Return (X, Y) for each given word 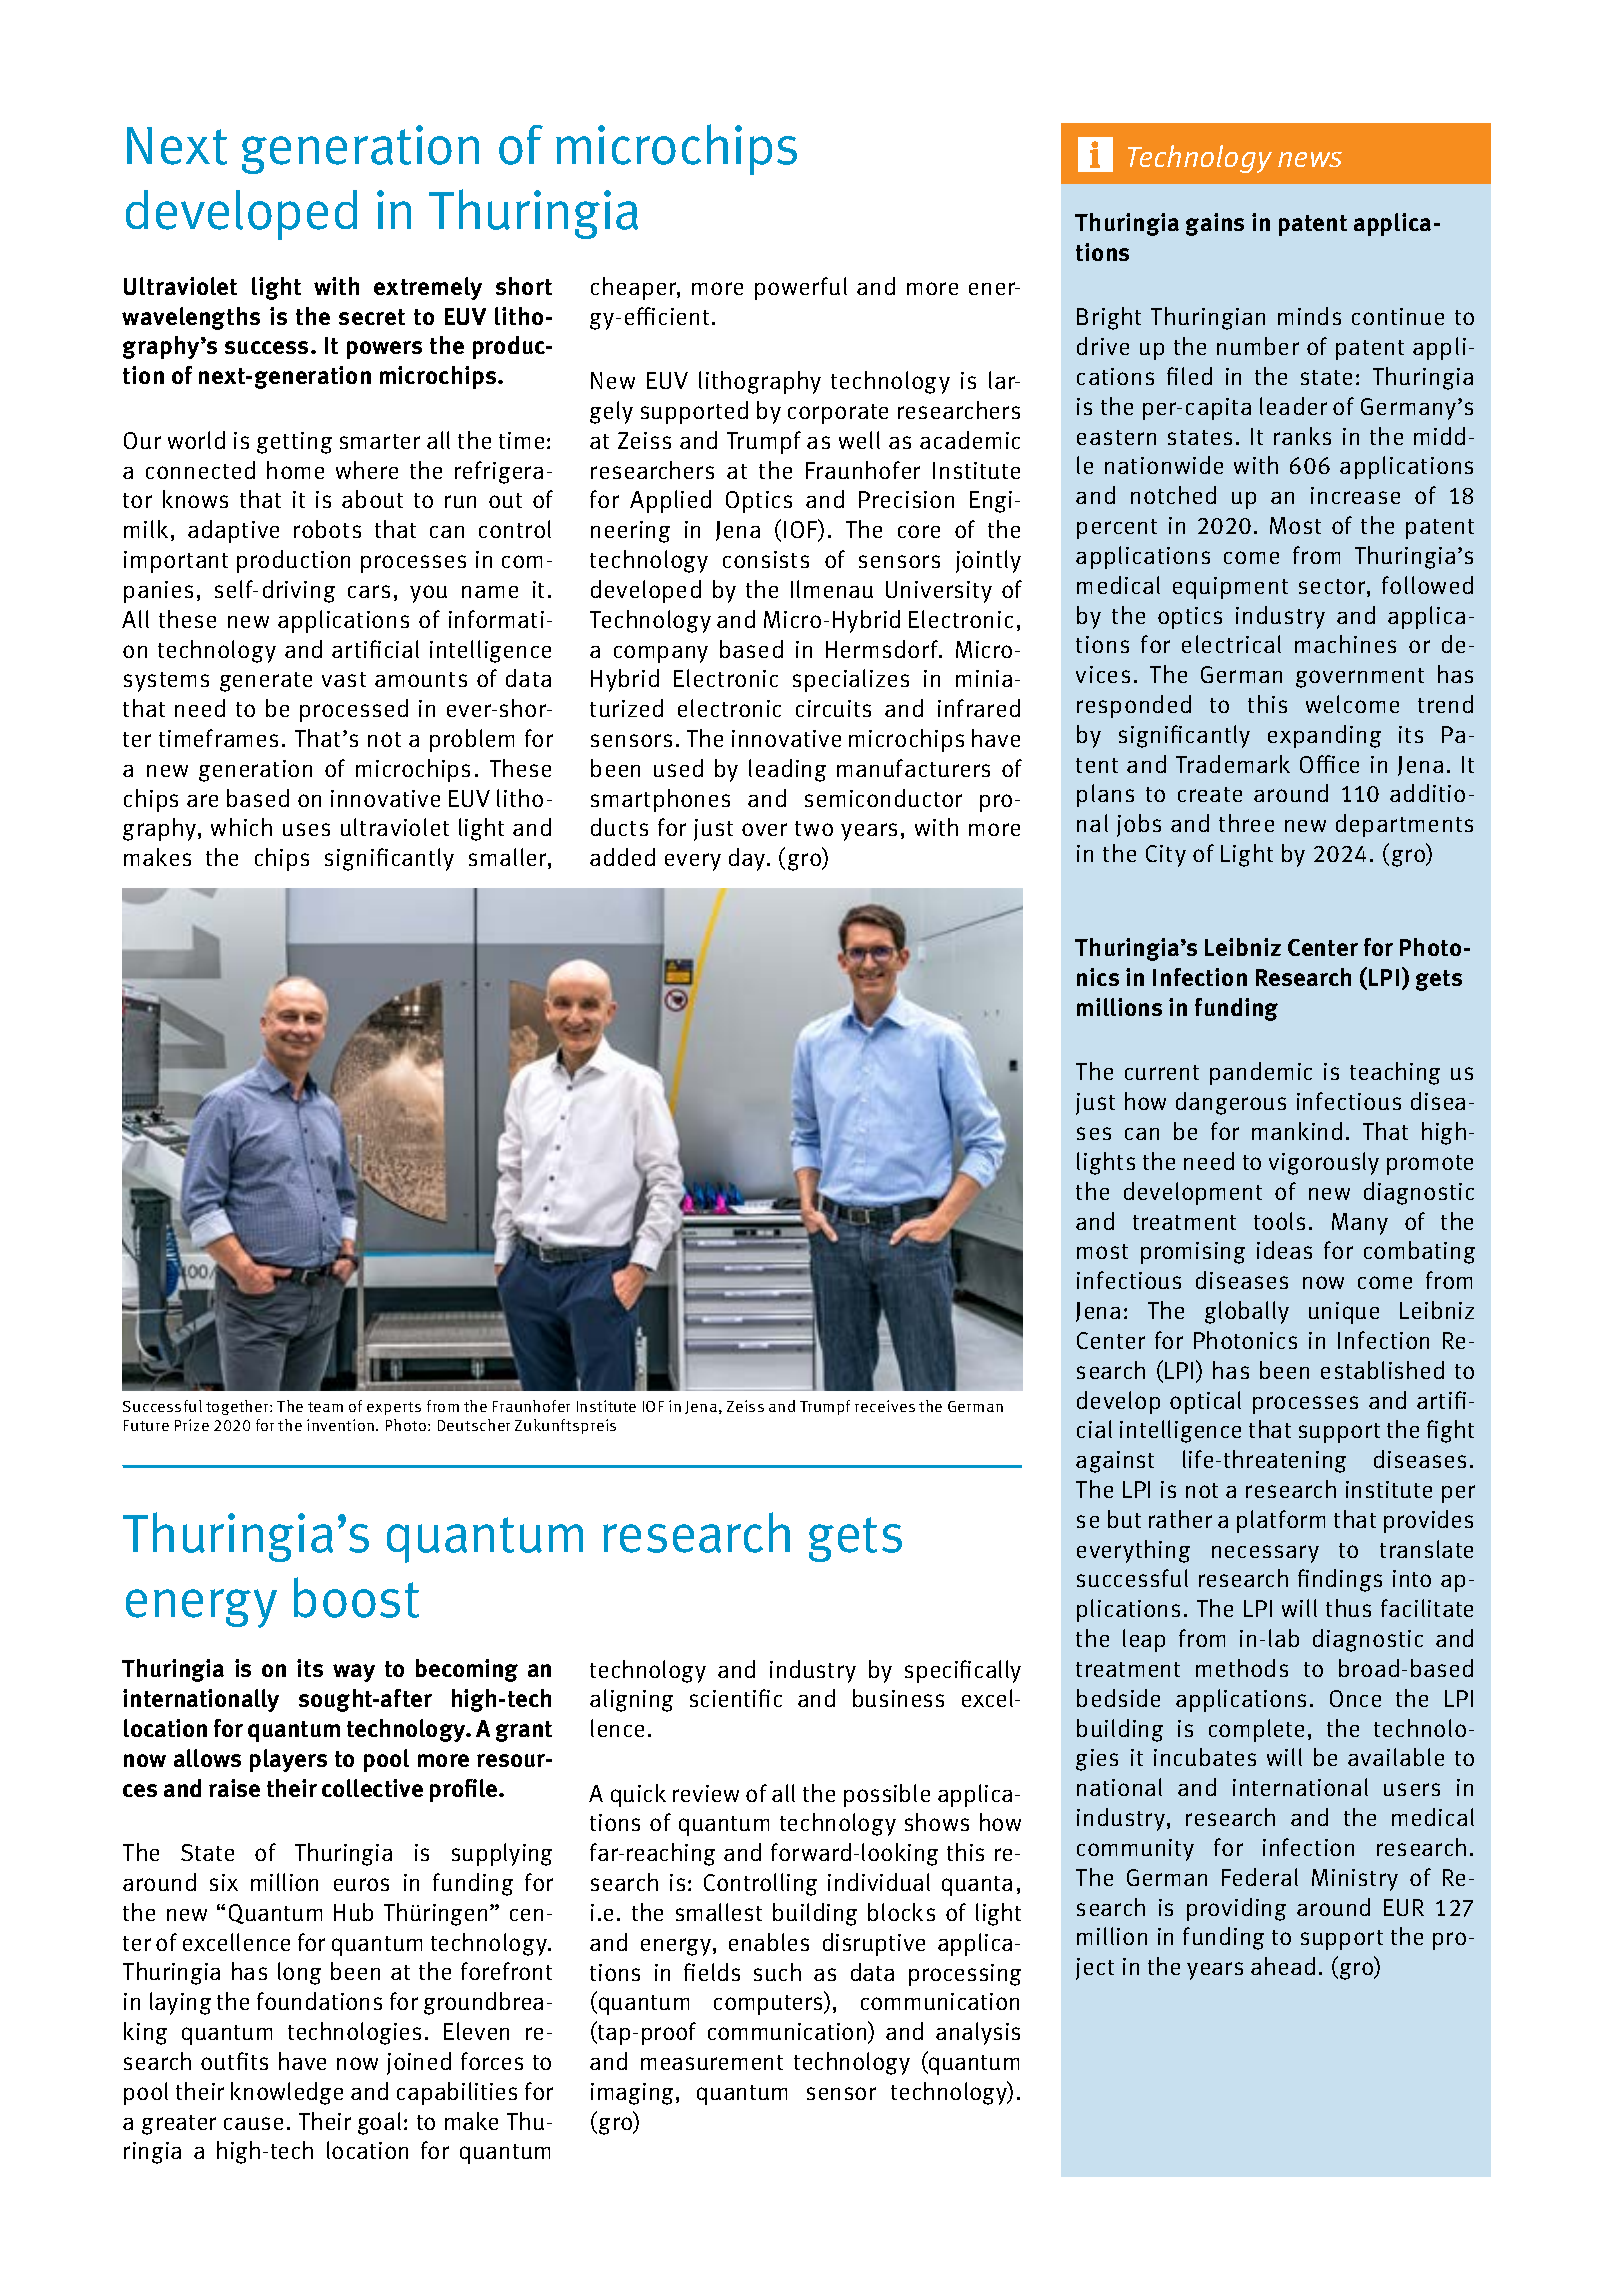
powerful (801, 288)
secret (372, 317)
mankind (1297, 1131)
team (325, 1407)
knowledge (287, 2093)
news (1310, 159)
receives (885, 1406)
